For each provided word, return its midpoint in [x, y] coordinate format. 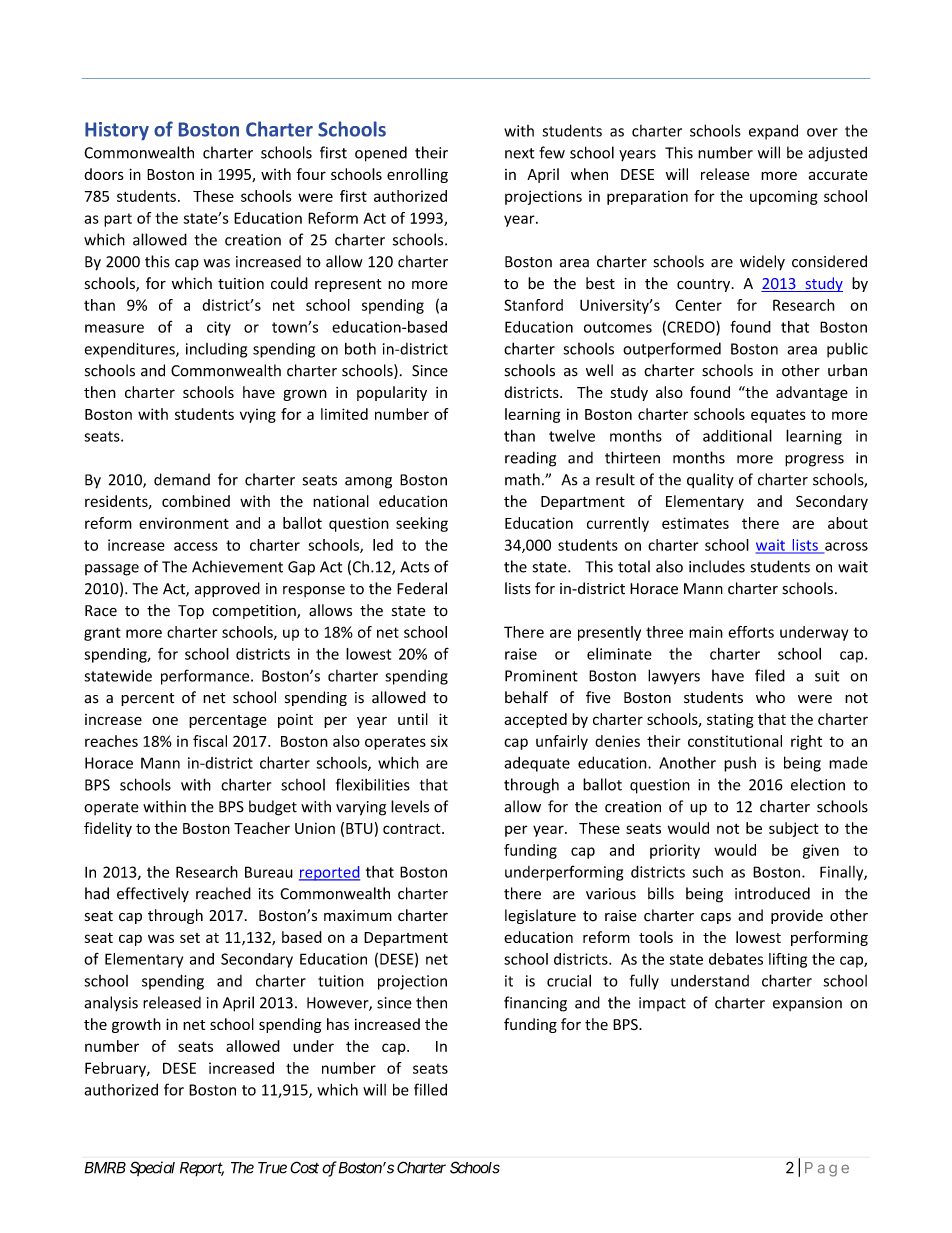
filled [430, 1089]
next [520, 153]
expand [773, 132]
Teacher [262, 828]
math [522, 479]
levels [410, 806]
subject [794, 829]
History [117, 131]
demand [182, 479]
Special [152, 1168]
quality [710, 480]
